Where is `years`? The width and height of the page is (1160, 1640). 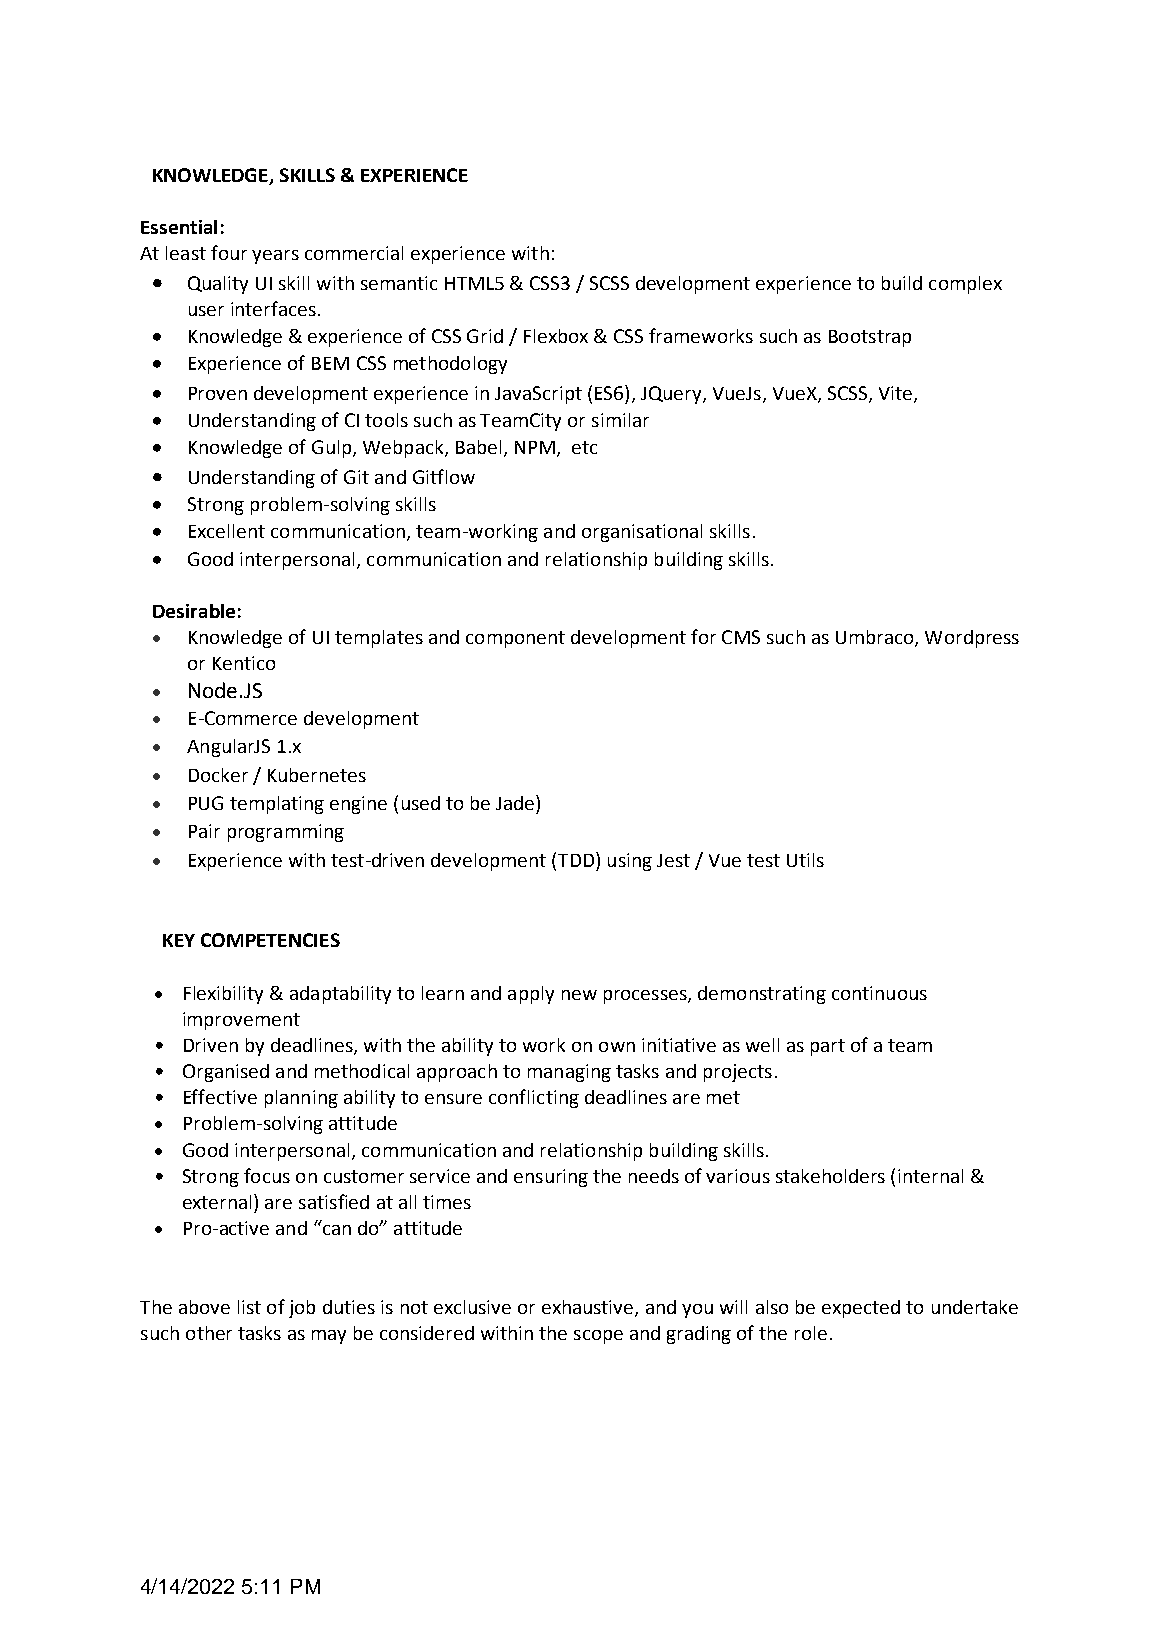 years is located at coordinates (275, 257).
